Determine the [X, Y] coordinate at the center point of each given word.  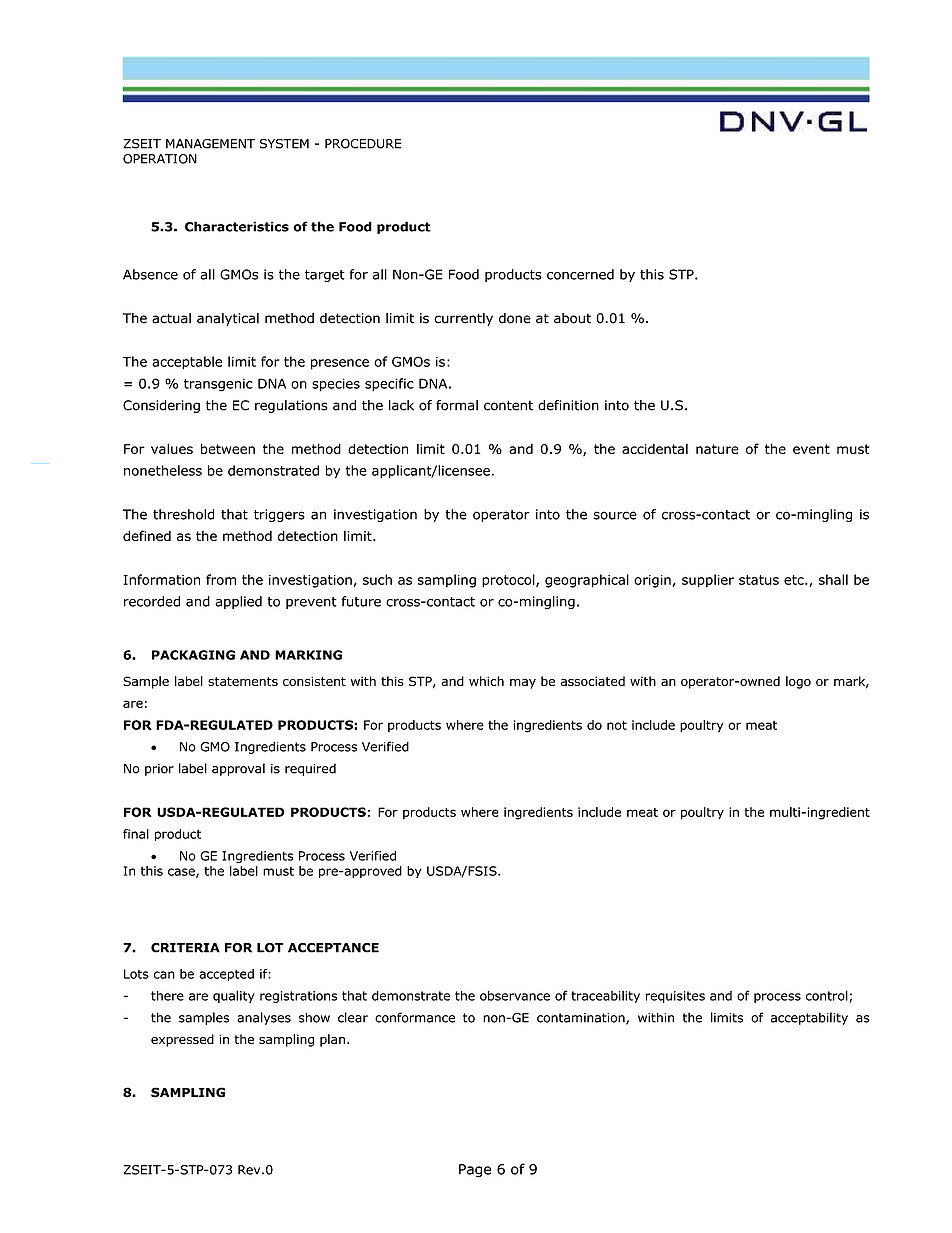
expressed [182, 1040]
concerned [580, 274]
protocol [509, 581]
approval [238, 769]
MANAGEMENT [210, 144]
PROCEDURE [363, 144]
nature [717, 449]
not [617, 725]
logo [798, 682]
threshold [183, 514]
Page [475, 1171]
